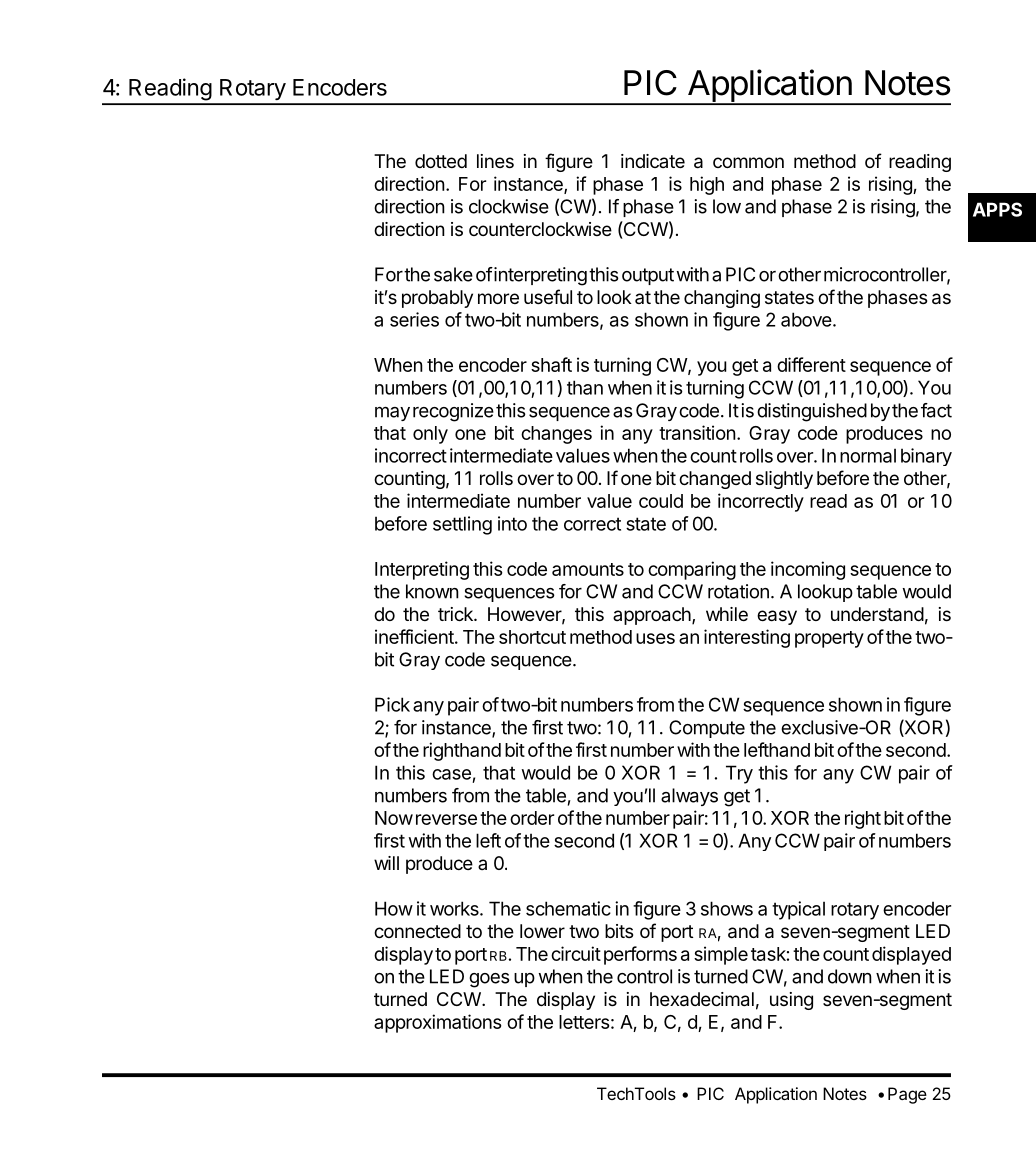  I want to click on hexadecimal, so click(702, 999).
